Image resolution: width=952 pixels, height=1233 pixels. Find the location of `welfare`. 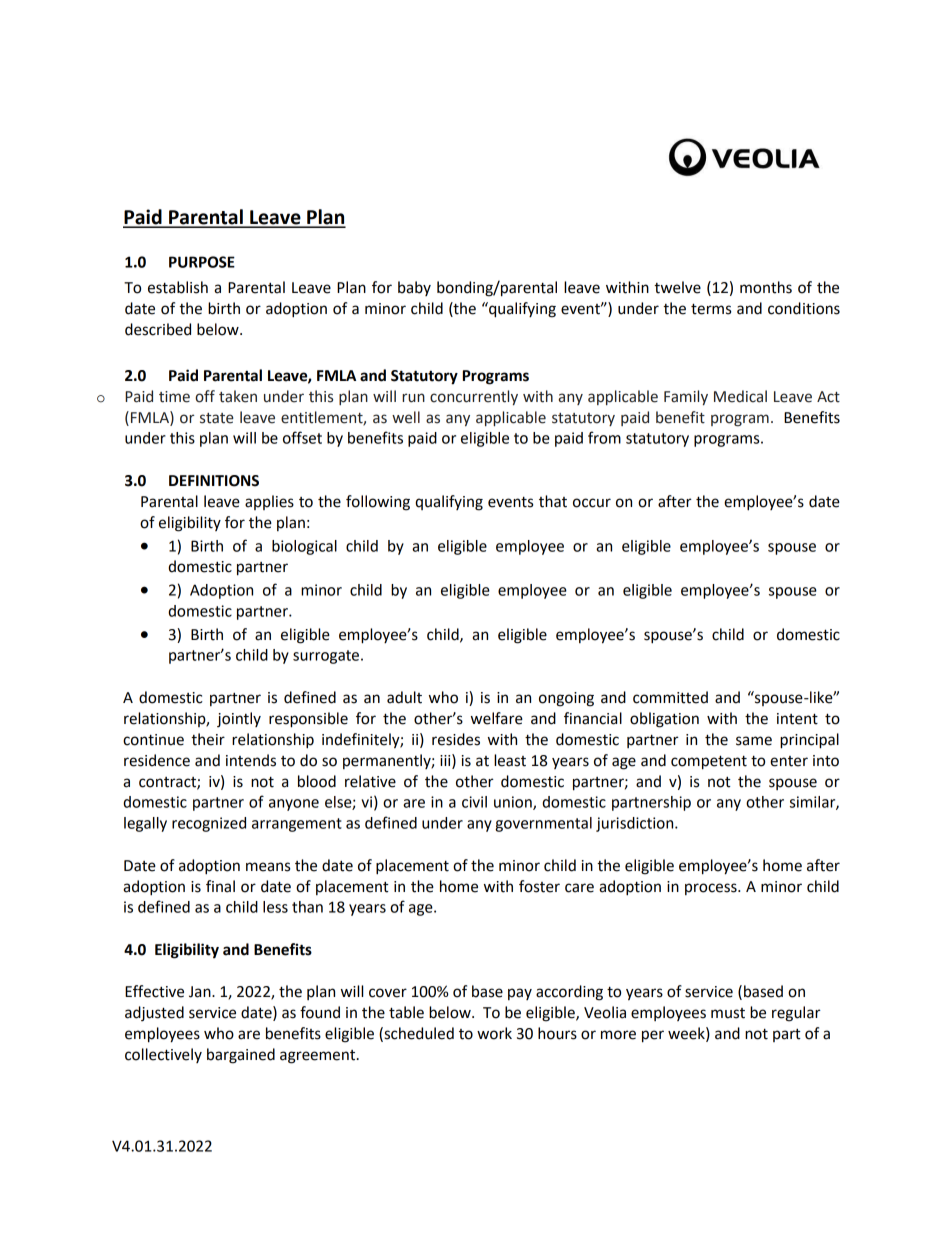

welfare is located at coordinates (497, 718).
